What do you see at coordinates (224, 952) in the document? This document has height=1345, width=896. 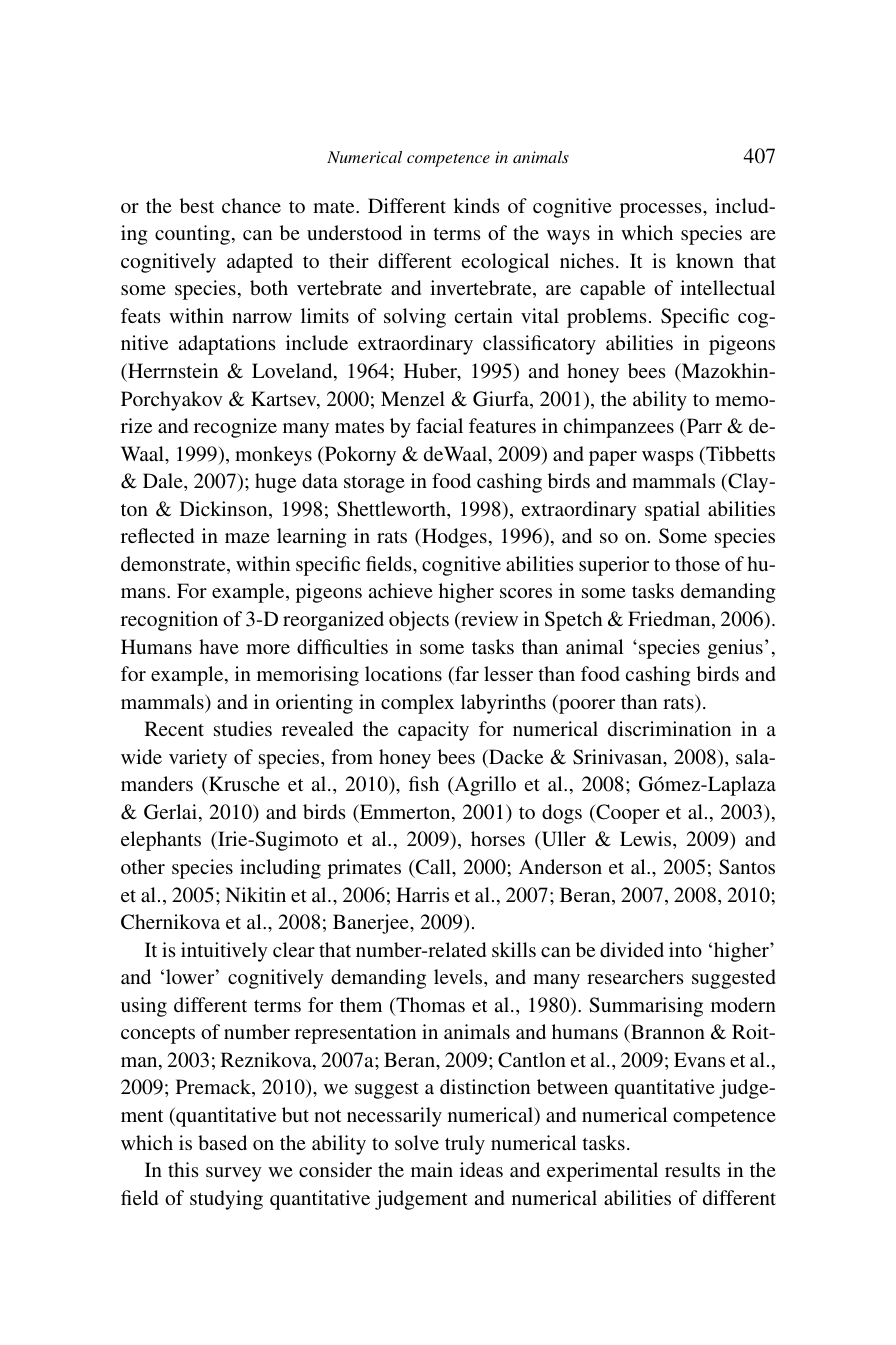 I see `intuitively` at bounding box center [224, 952].
